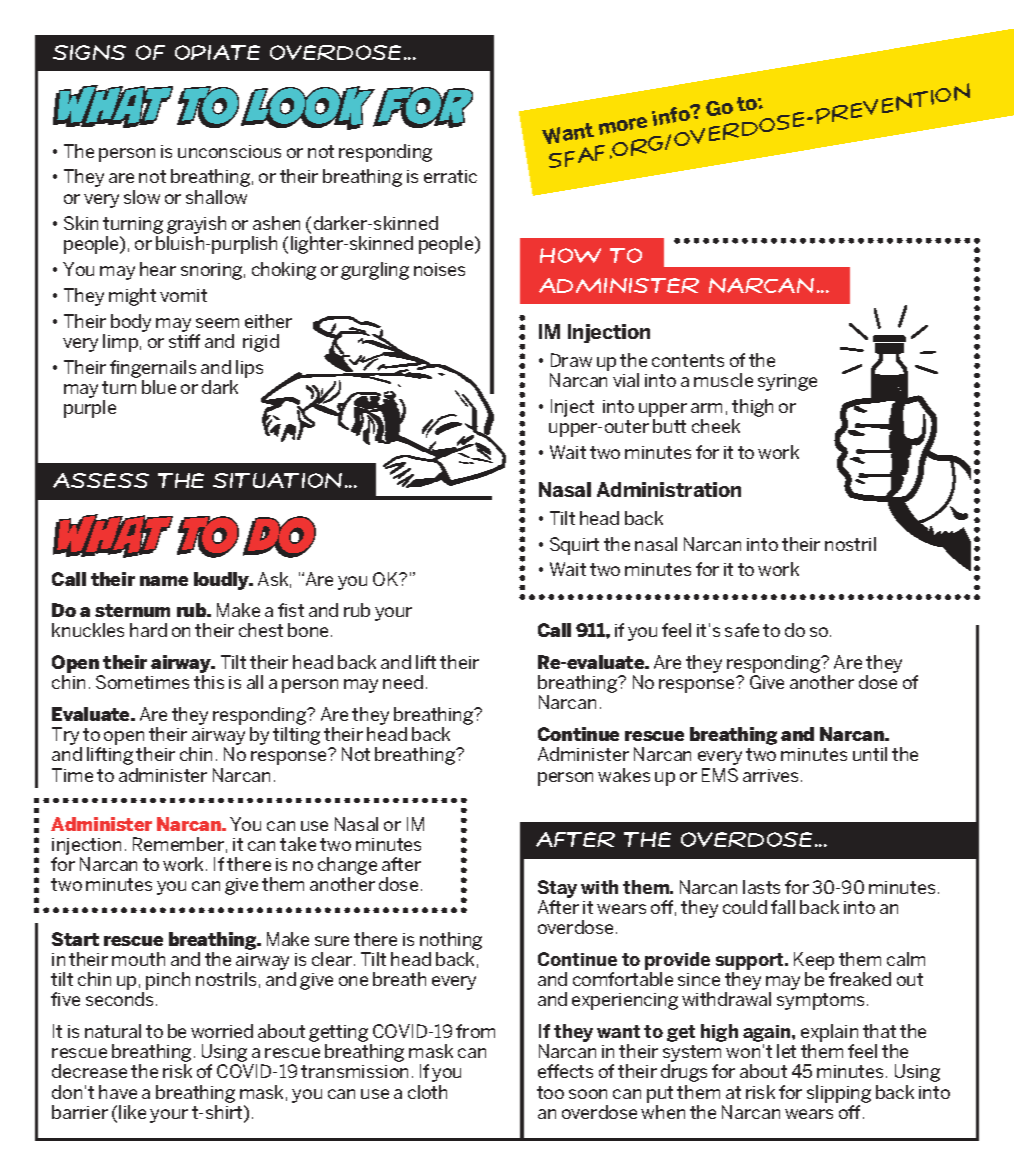  I want to click on arrives, so click(772, 775).
